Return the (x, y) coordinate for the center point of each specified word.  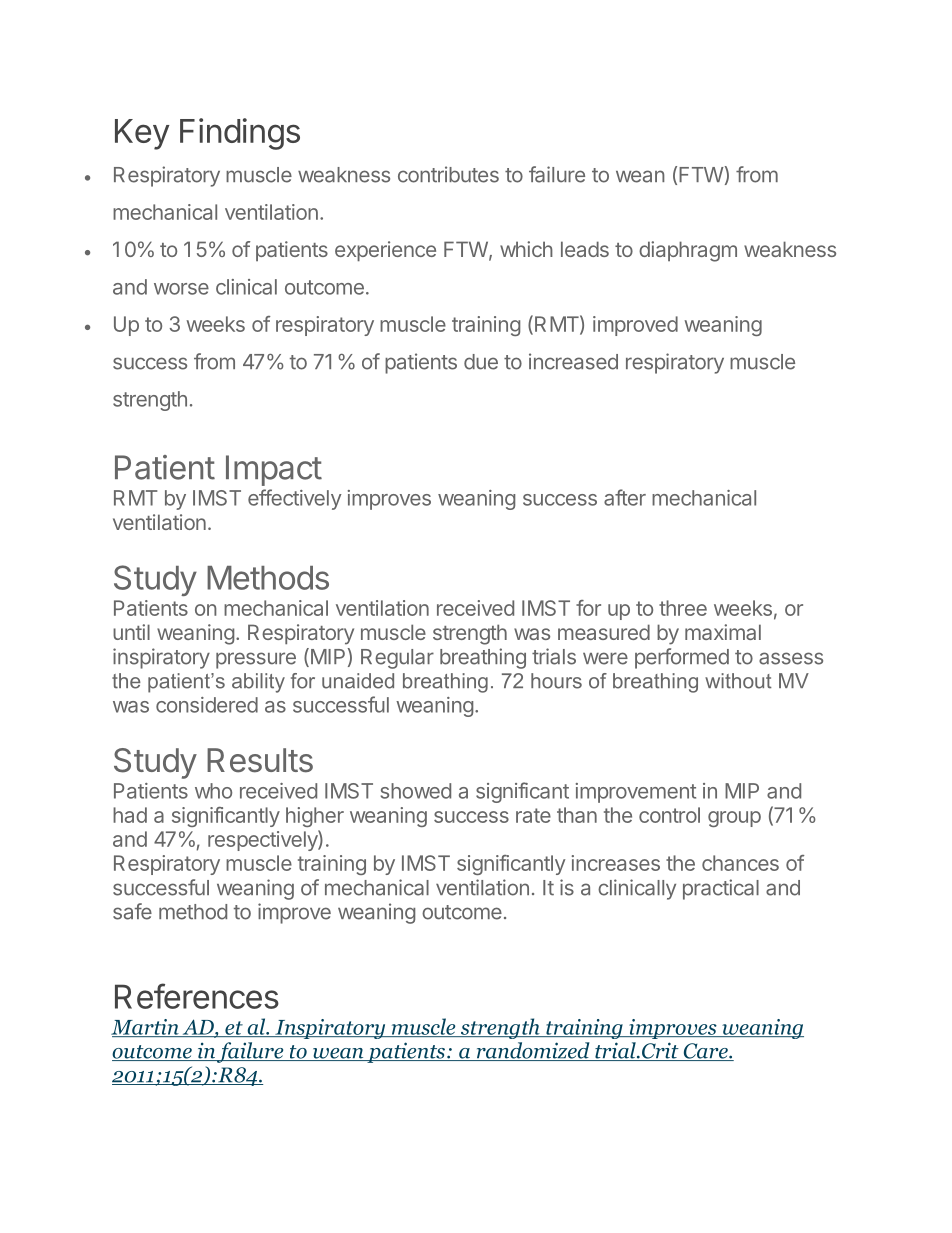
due (481, 362)
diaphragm (688, 251)
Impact (274, 470)
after (625, 497)
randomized (533, 1051)
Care (705, 1052)
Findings (240, 134)
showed (416, 791)
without (738, 681)
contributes (448, 174)
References (197, 996)
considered (207, 705)
